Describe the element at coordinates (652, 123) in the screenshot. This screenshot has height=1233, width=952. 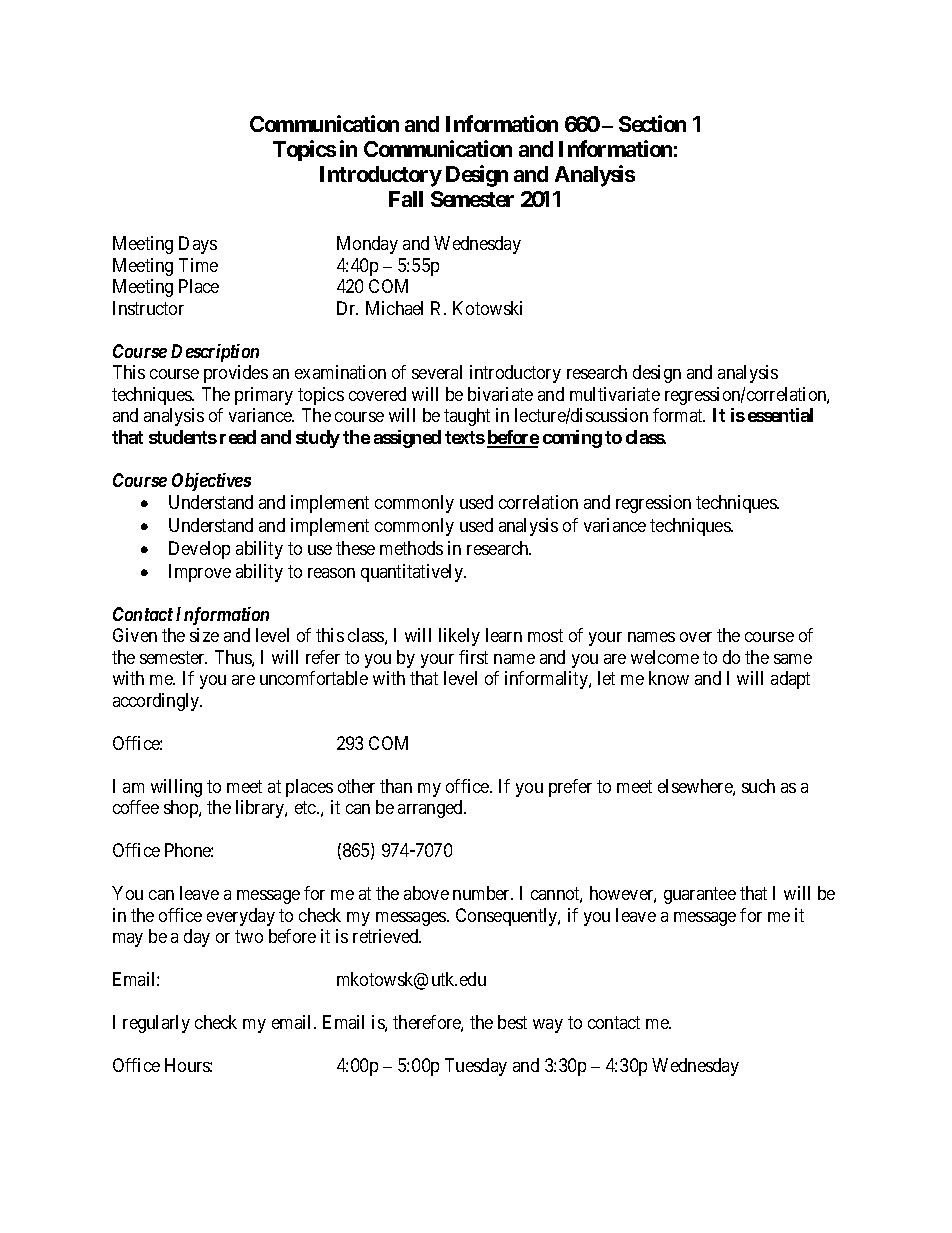
I see `Section` at that location.
